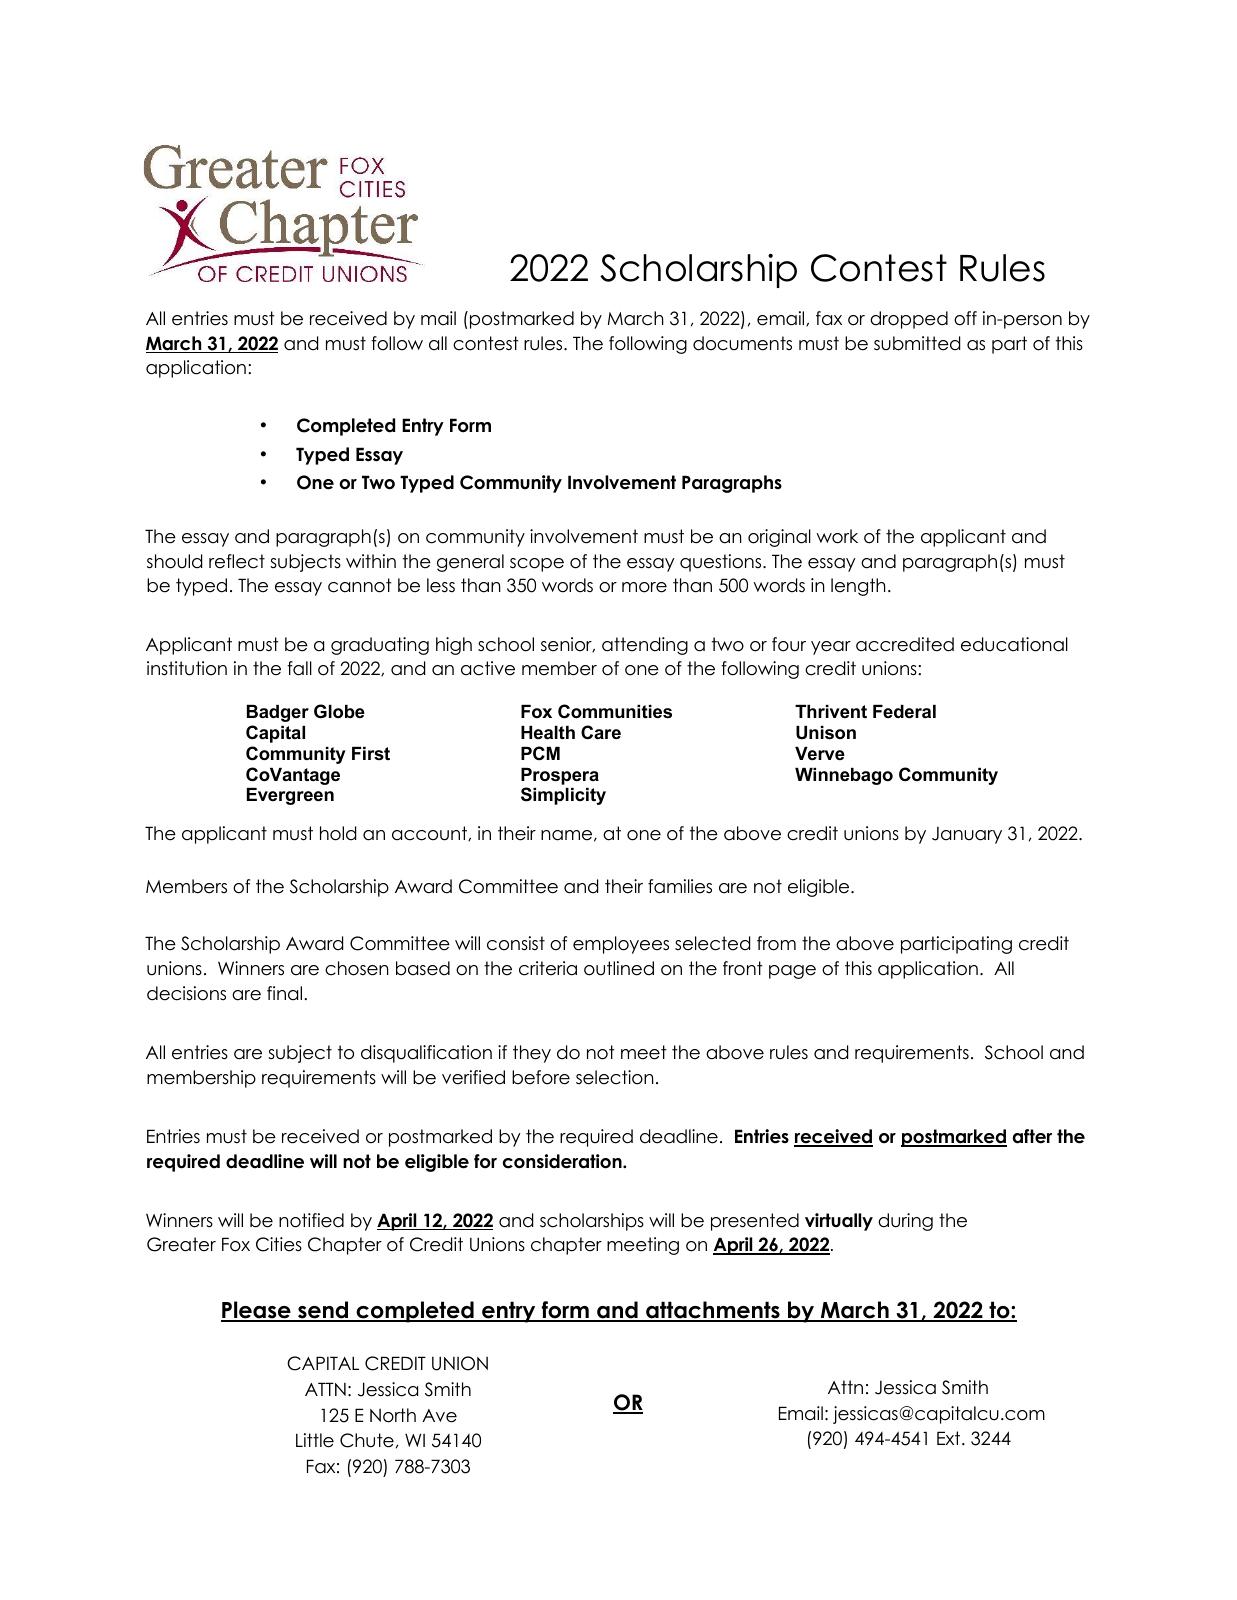 Image resolution: width=1237 pixels, height=1600 pixels. What do you see at coordinates (299, 668) in the screenshot?
I see `fall` at bounding box center [299, 668].
